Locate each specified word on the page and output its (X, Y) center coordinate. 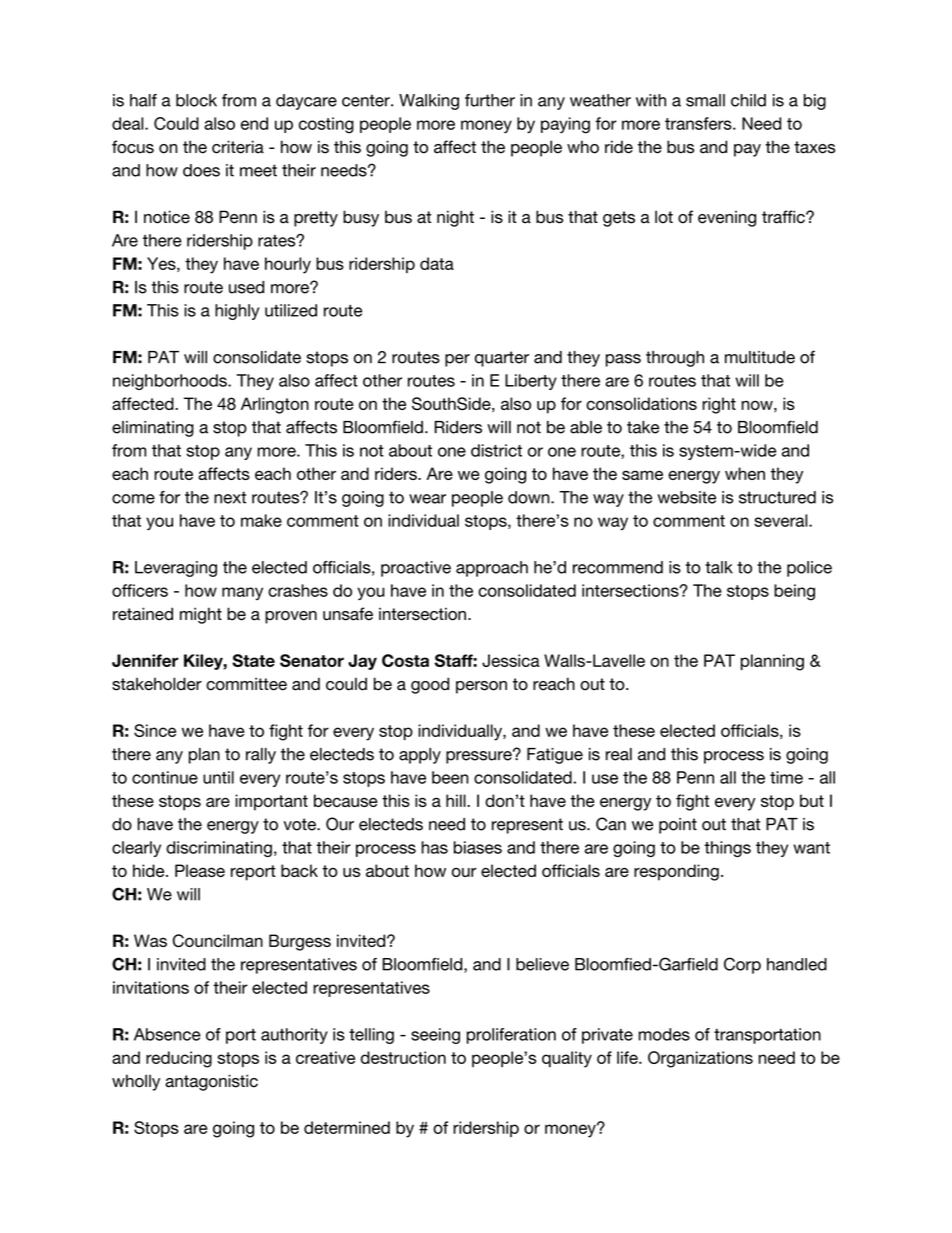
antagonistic (211, 1082)
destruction (403, 1057)
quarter (502, 359)
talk (719, 567)
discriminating (219, 849)
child (748, 100)
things (727, 849)
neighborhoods (171, 382)
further (490, 100)
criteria (238, 147)
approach (492, 569)
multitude (760, 357)
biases (478, 847)
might (201, 615)
